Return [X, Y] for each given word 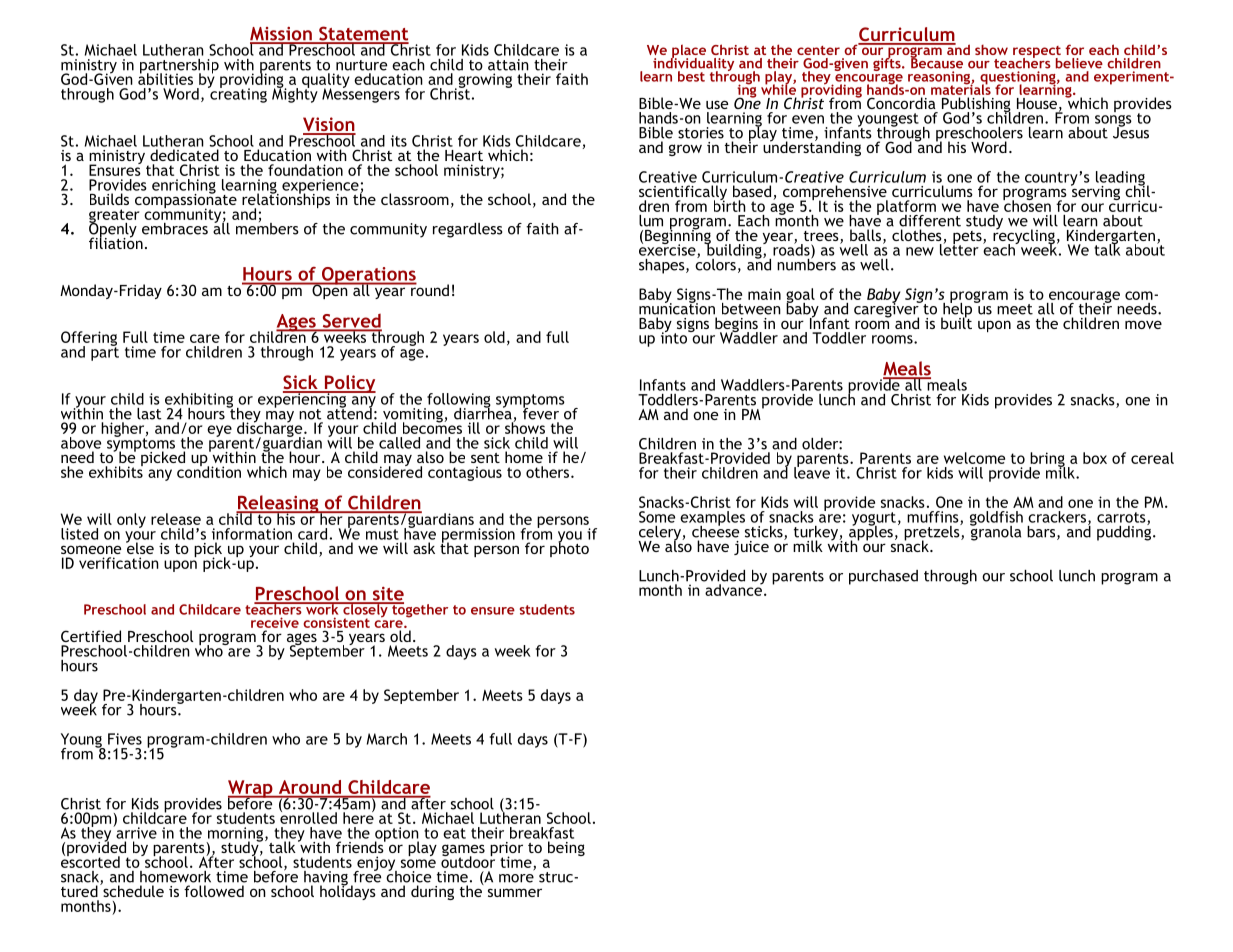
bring [1047, 460]
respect [1037, 53]
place [688, 52]
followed [214, 891]
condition [209, 471]
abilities [165, 78]
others [549, 472]
